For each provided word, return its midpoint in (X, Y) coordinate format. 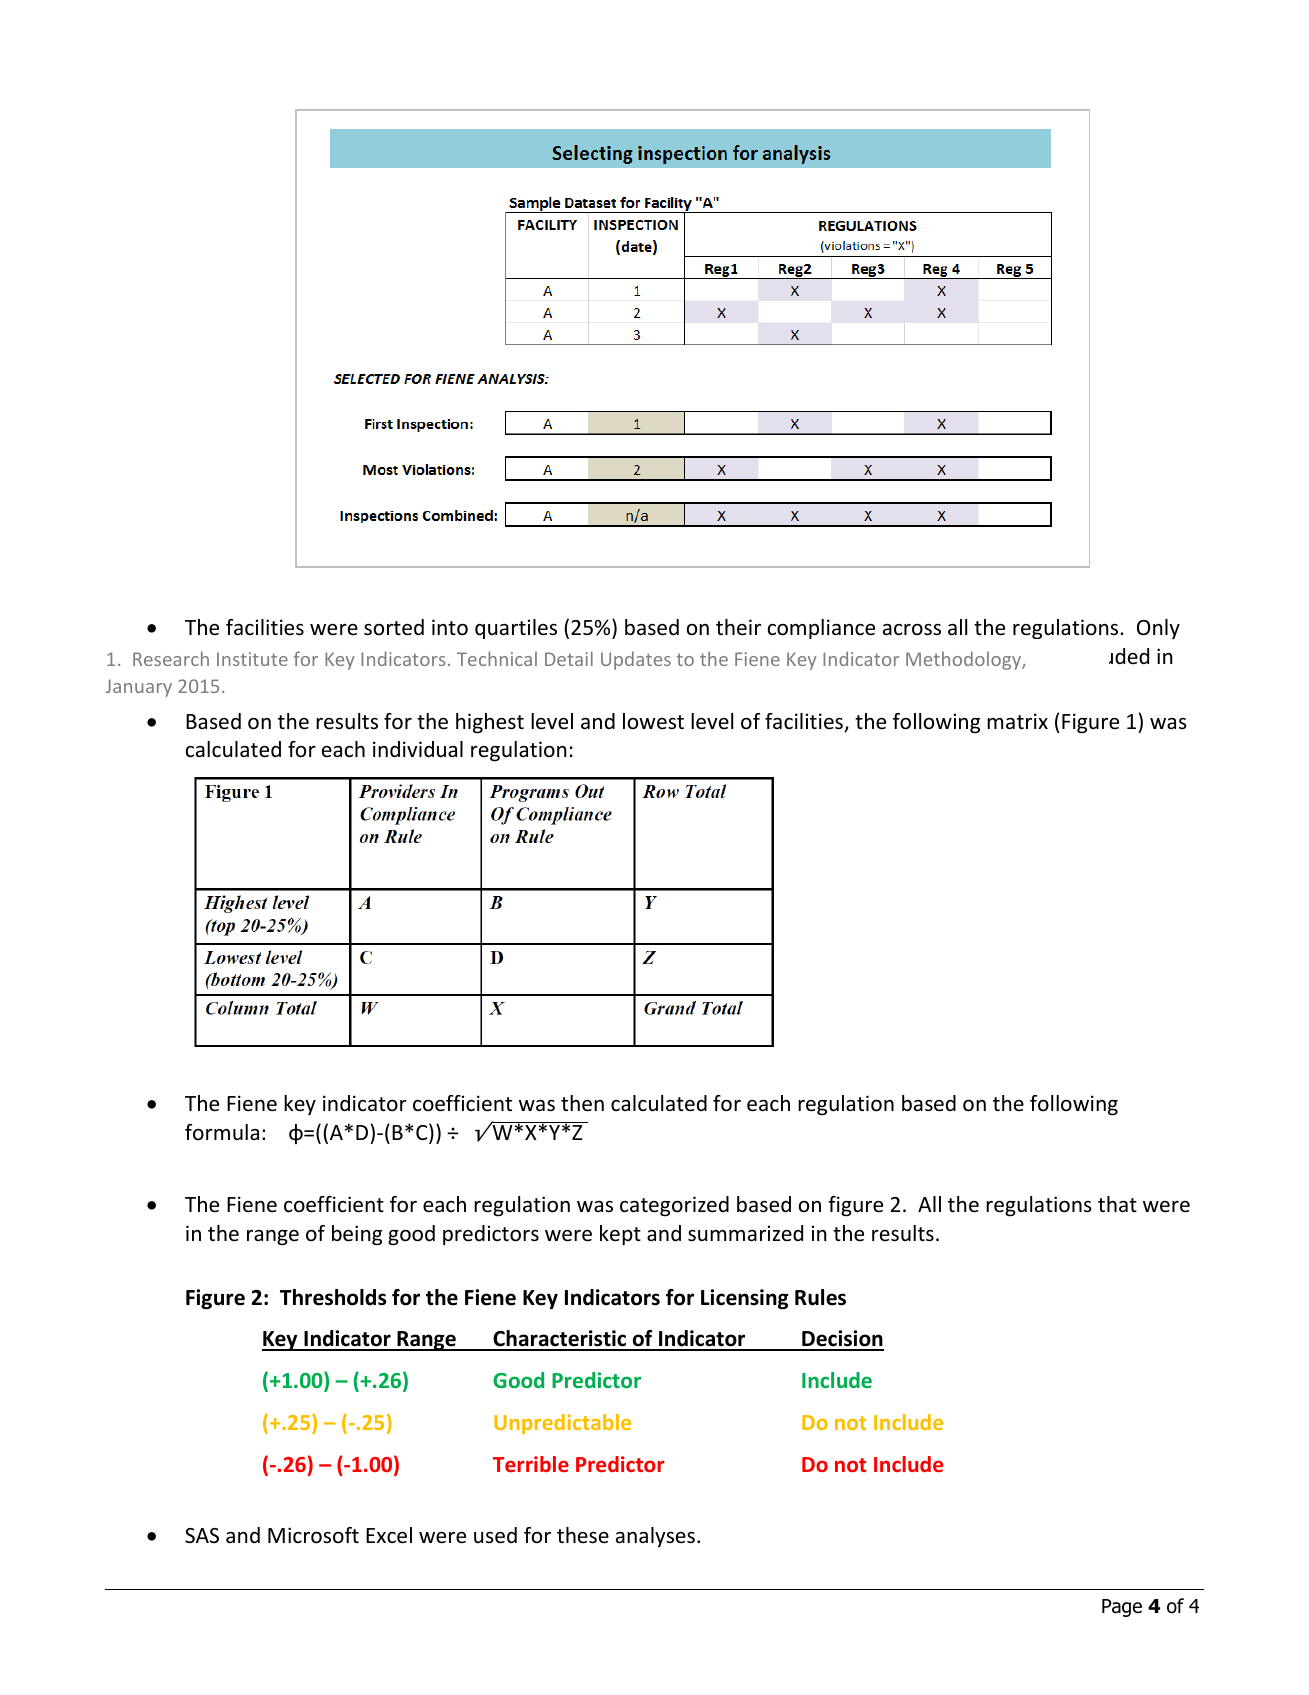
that (1117, 1204)
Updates (636, 660)
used (495, 1535)
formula (222, 1132)
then (582, 1103)
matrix (1017, 721)
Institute (252, 659)
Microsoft (313, 1535)
